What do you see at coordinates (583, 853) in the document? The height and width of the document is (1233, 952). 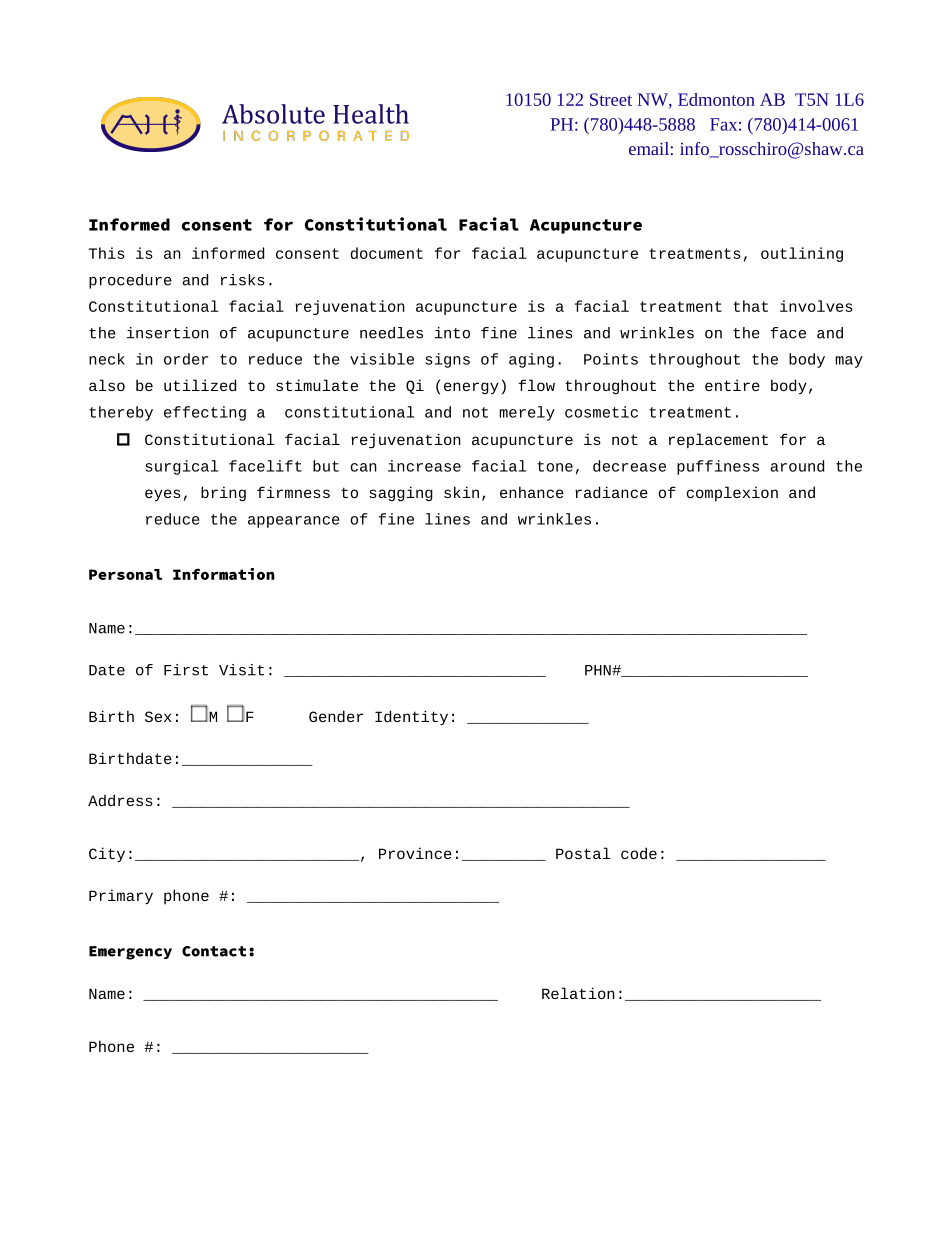 I see `Postal` at bounding box center [583, 853].
